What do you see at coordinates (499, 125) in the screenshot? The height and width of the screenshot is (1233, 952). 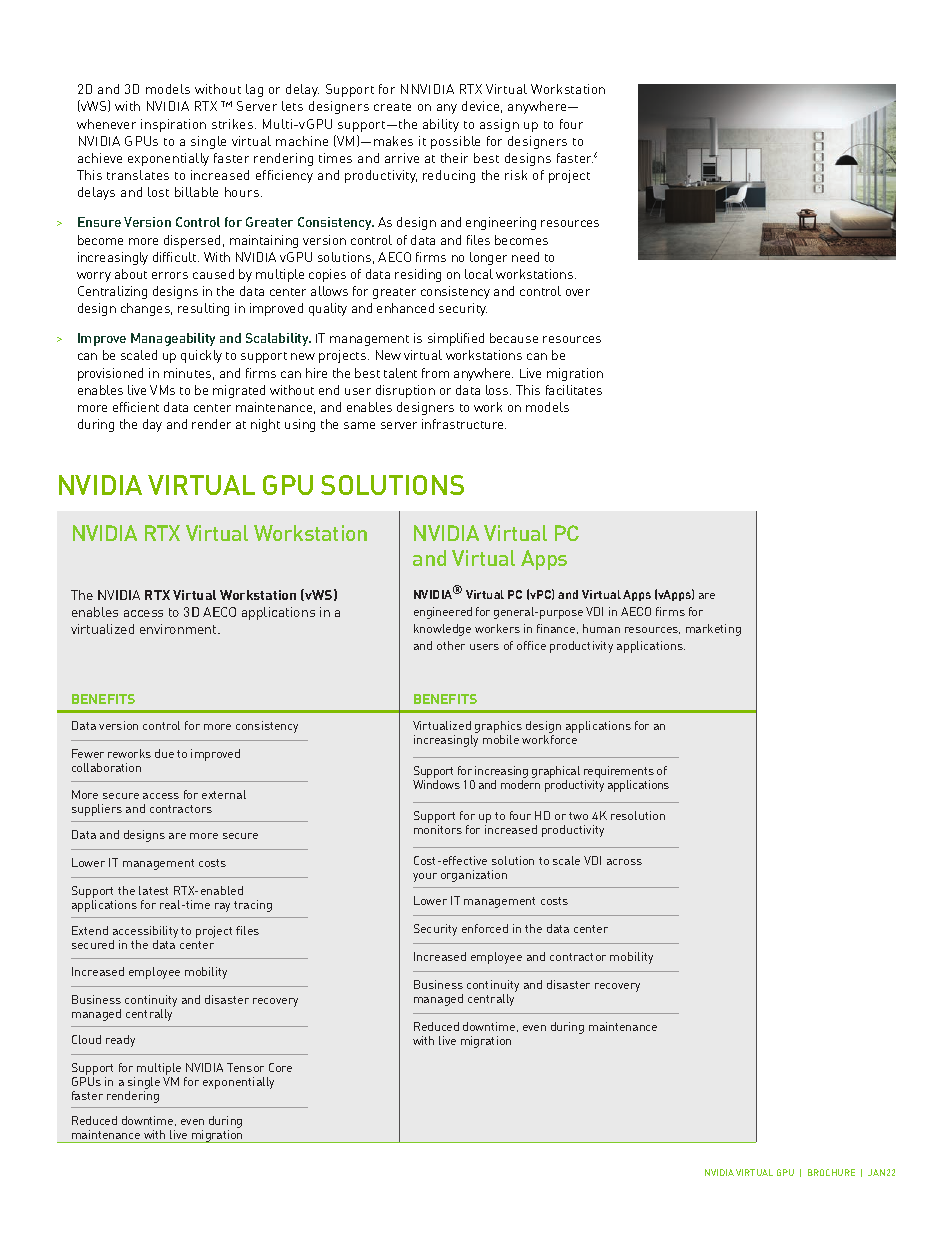 I see `assign` at bounding box center [499, 125].
